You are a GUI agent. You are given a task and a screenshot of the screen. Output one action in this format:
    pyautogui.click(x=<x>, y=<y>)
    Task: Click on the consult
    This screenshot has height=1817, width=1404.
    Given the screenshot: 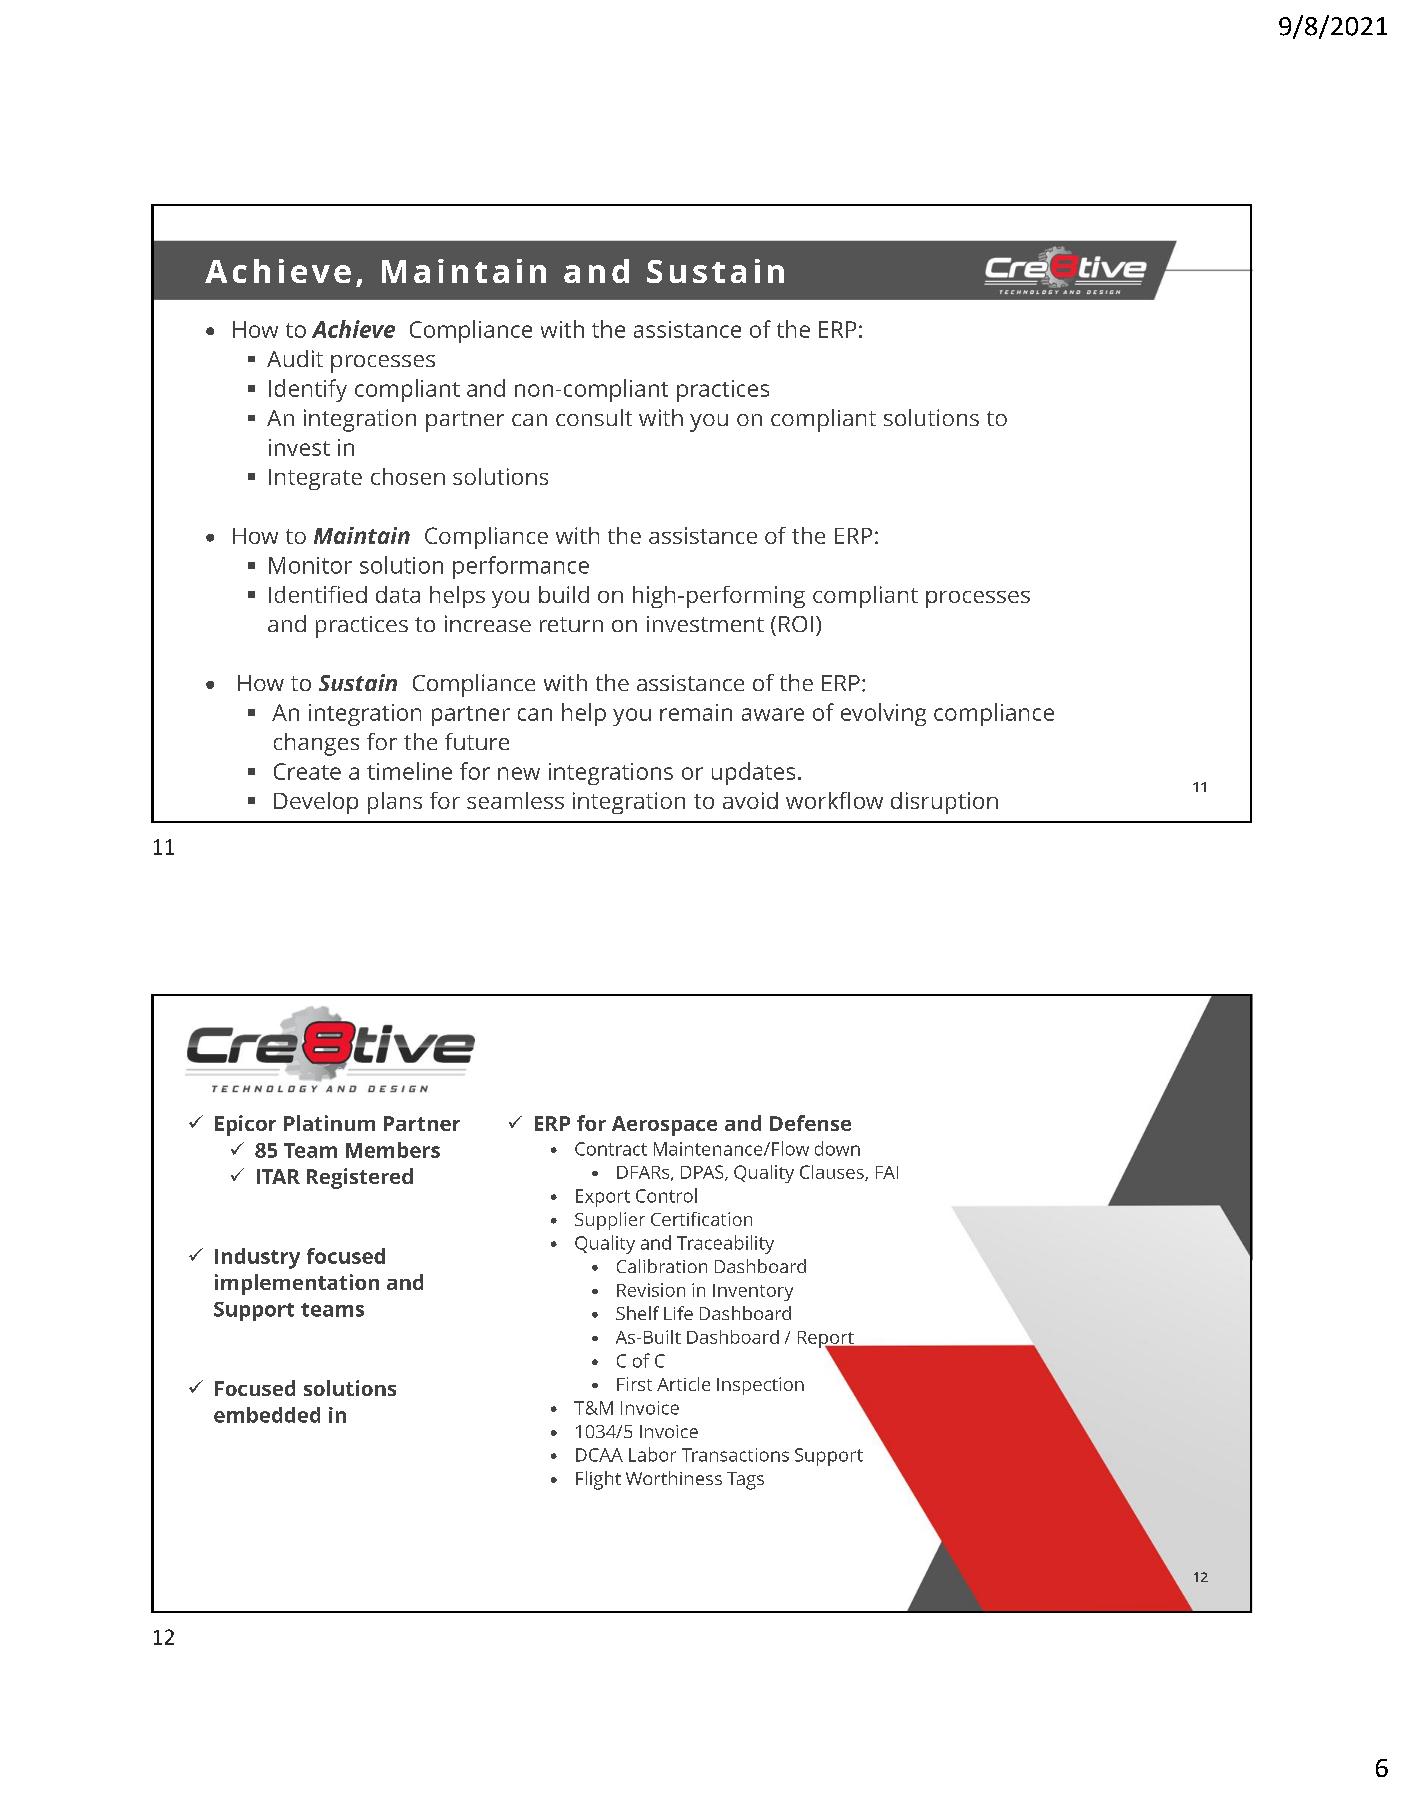 What is the action you would take?
    pyautogui.click(x=594, y=417)
